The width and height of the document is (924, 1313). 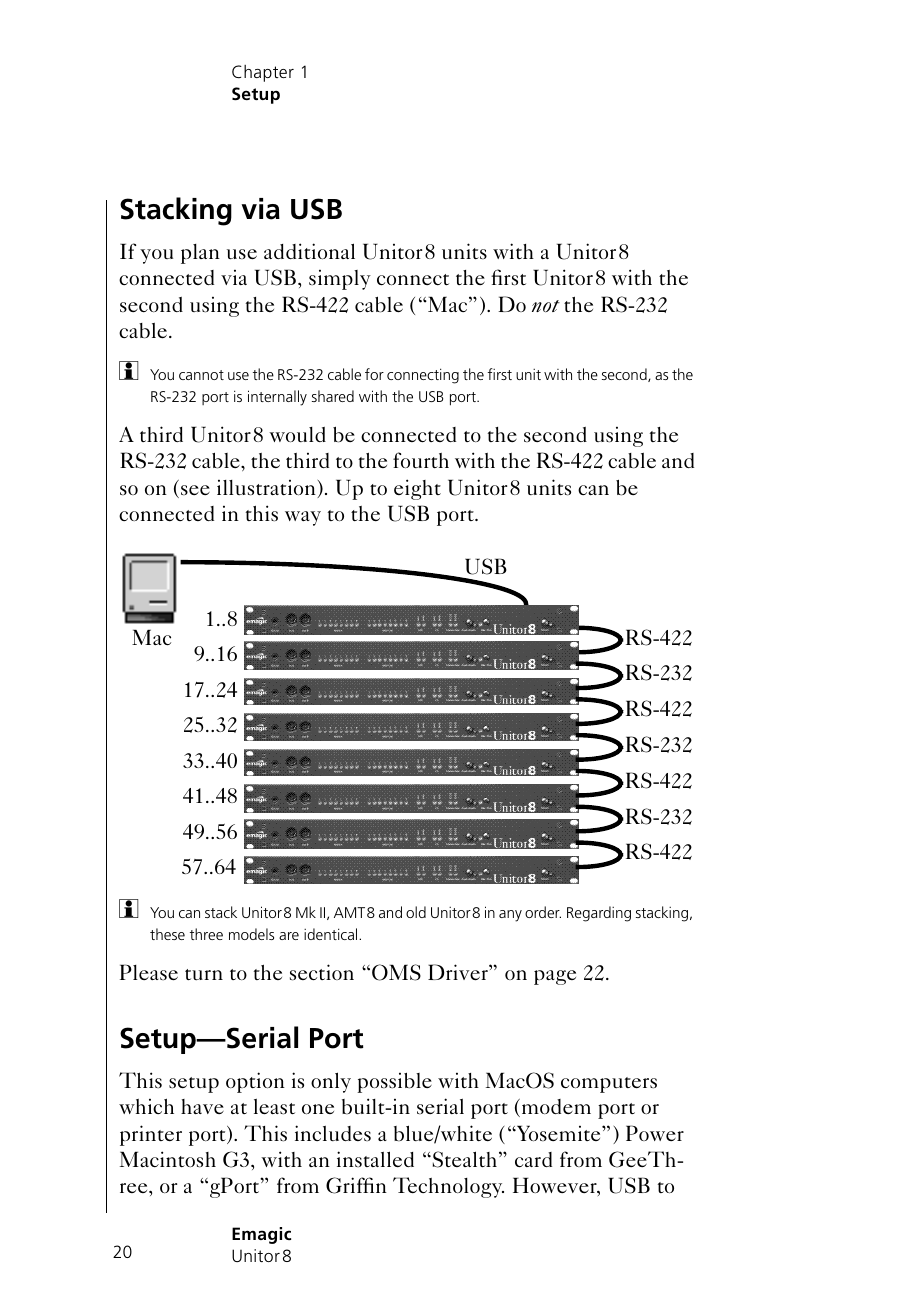 What do you see at coordinates (206, 934) in the document?
I see `three` at bounding box center [206, 934].
